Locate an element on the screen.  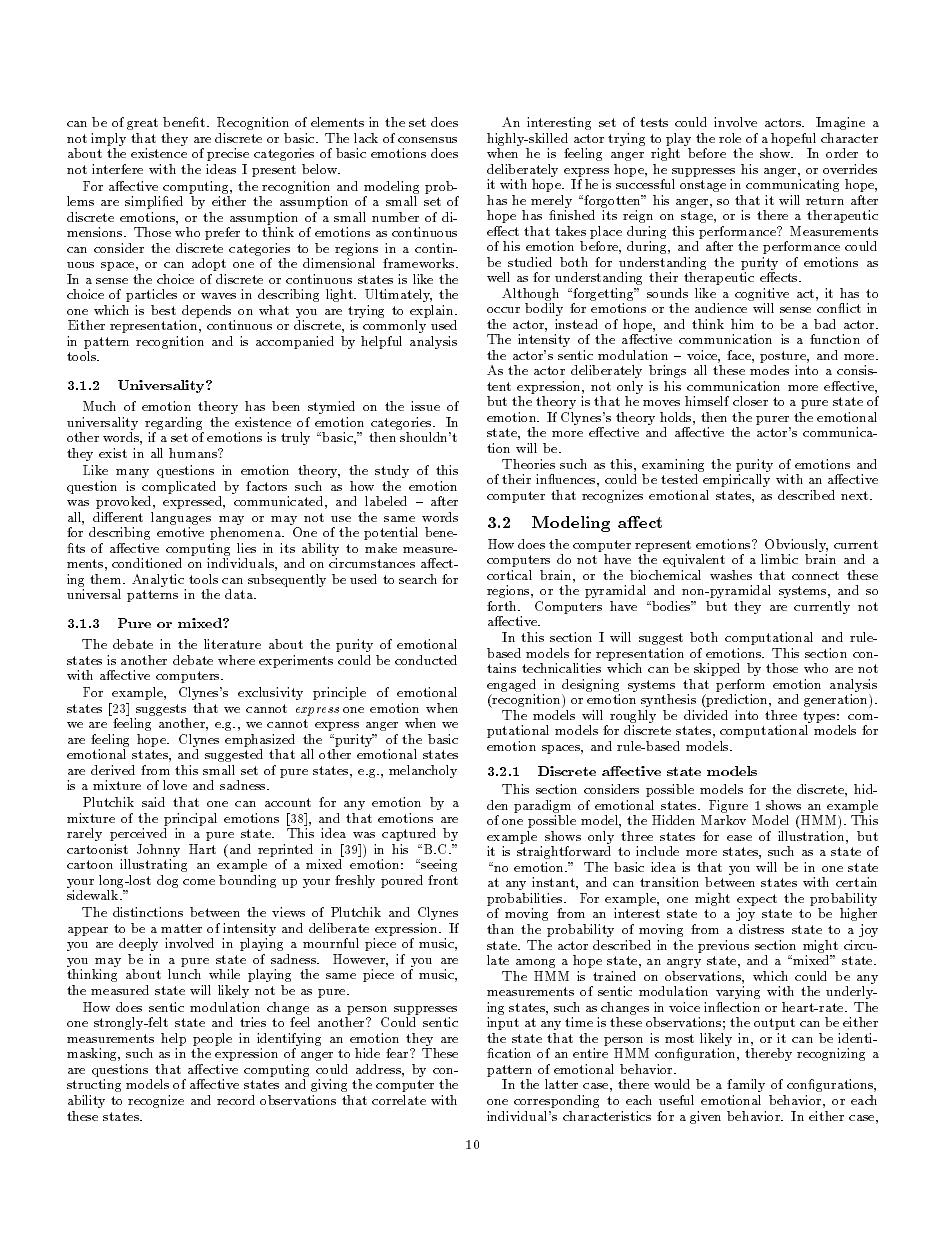
record is located at coordinates (236, 1100).
